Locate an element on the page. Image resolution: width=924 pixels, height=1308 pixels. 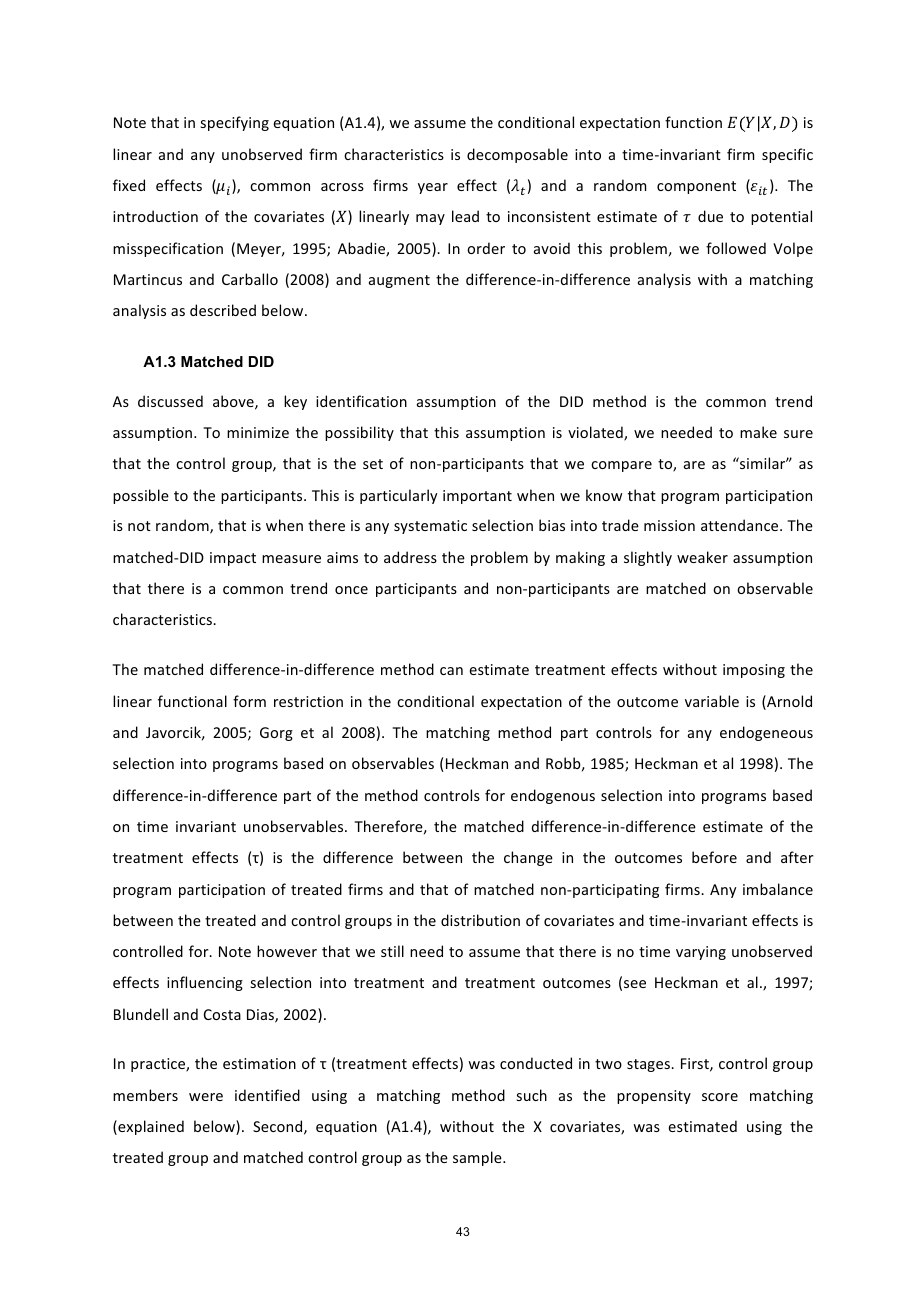
form is located at coordinates (249, 701).
